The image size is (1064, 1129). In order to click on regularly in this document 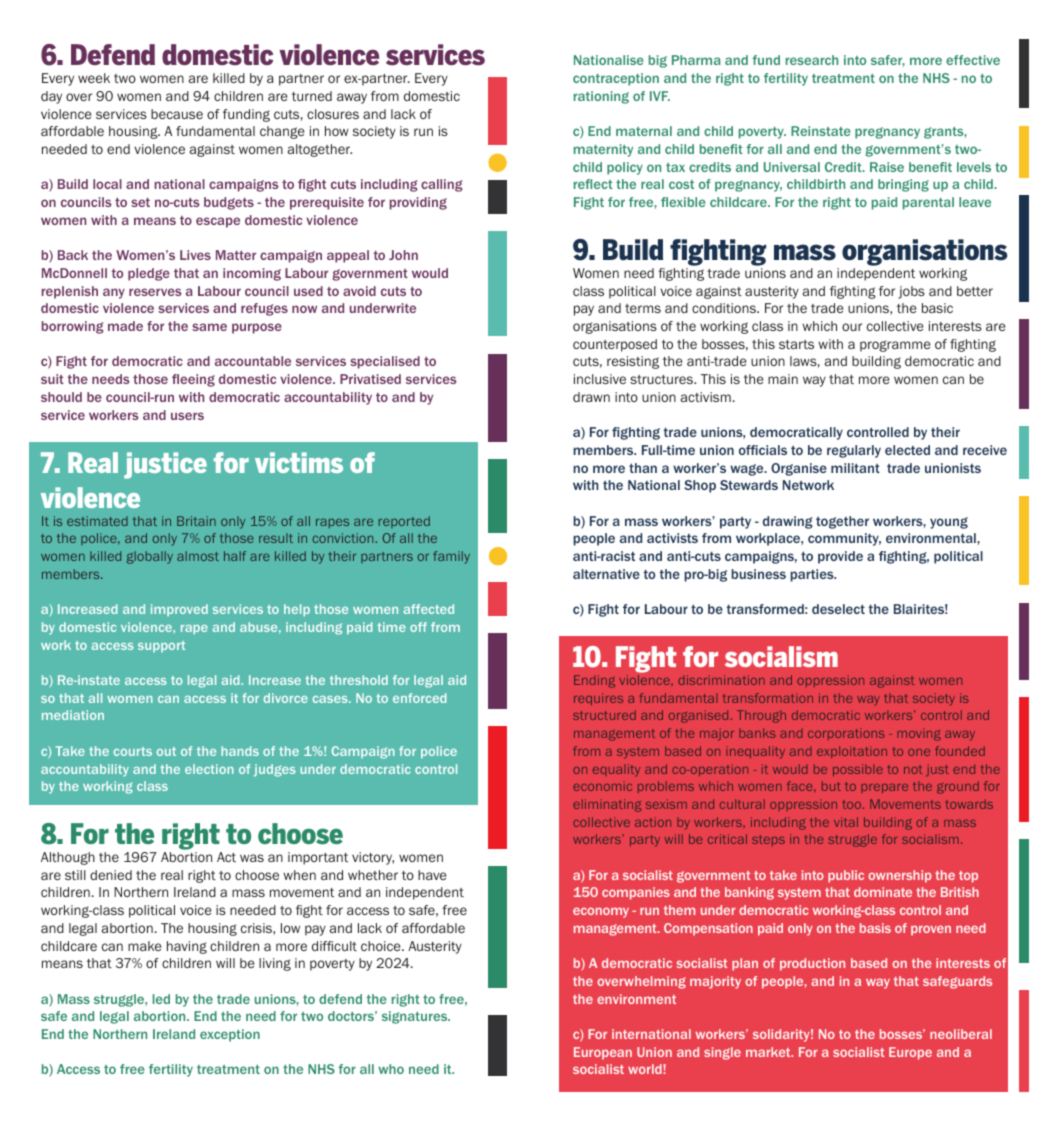, I will do `click(854, 451)`.
